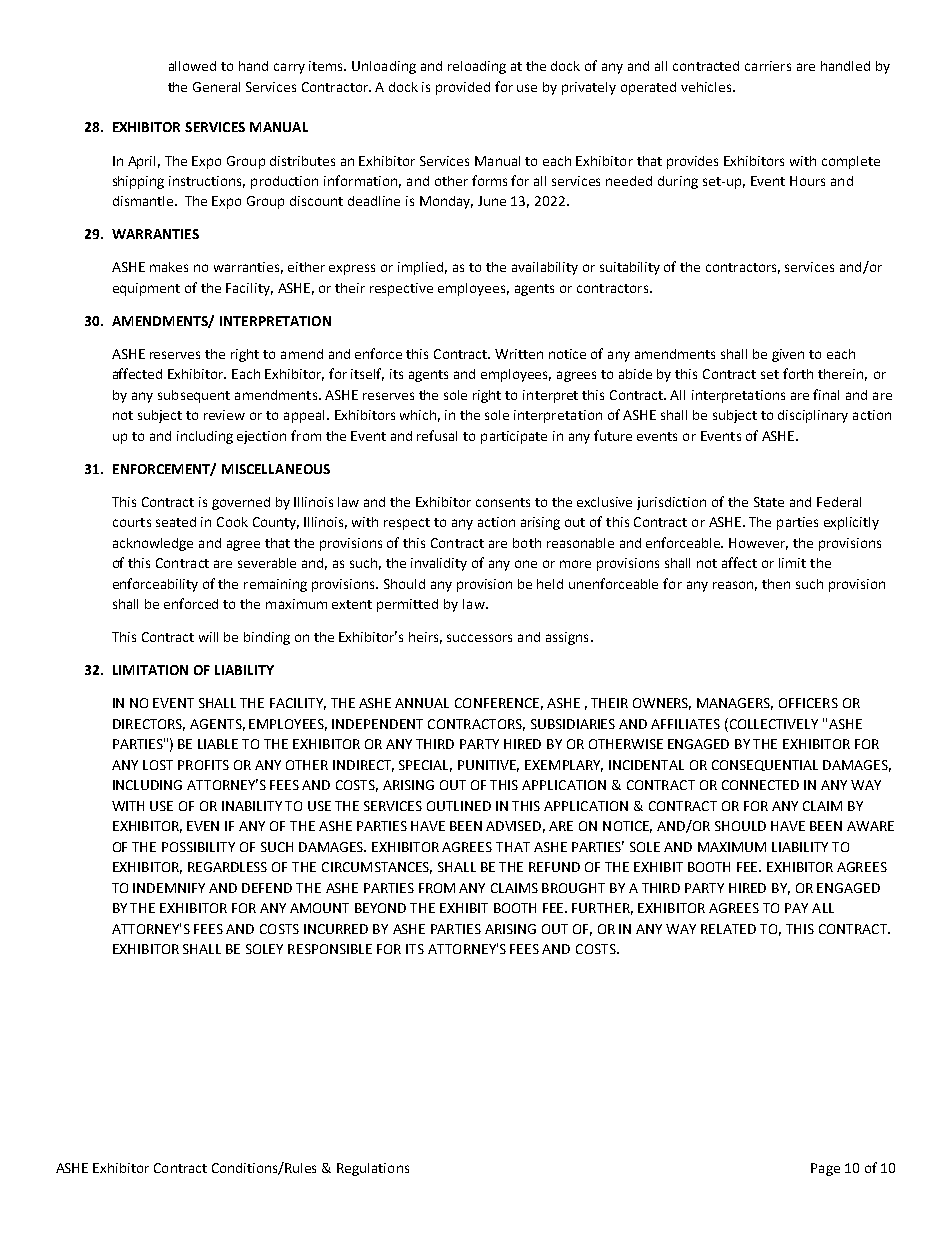 This screenshot has height=1233, width=952. What do you see at coordinates (825, 1169) in the screenshot?
I see `Page` at bounding box center [825, 1169].
